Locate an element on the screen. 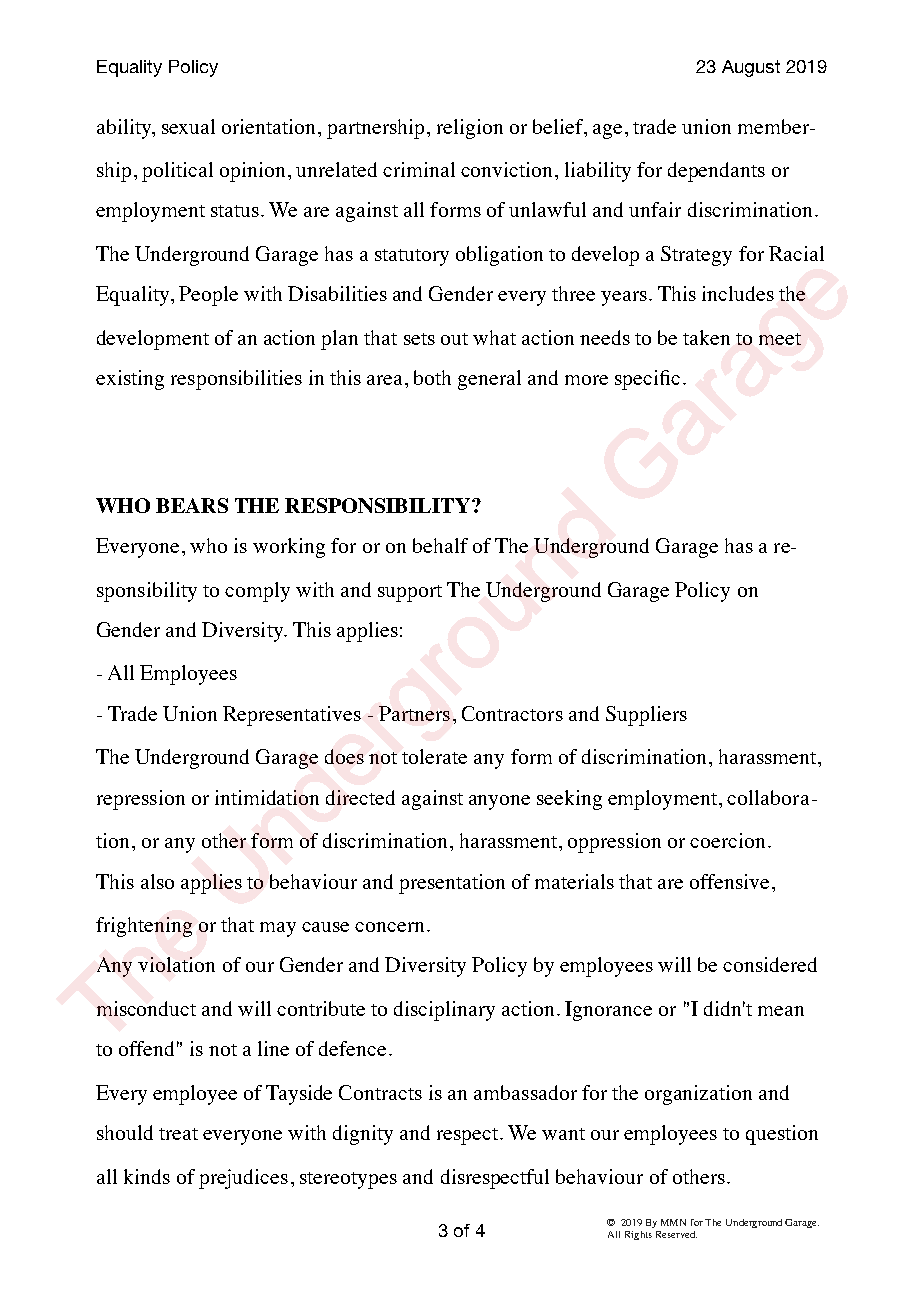 This screenshot has height=1308, width=924. also is located at coordinates (157, 881).
